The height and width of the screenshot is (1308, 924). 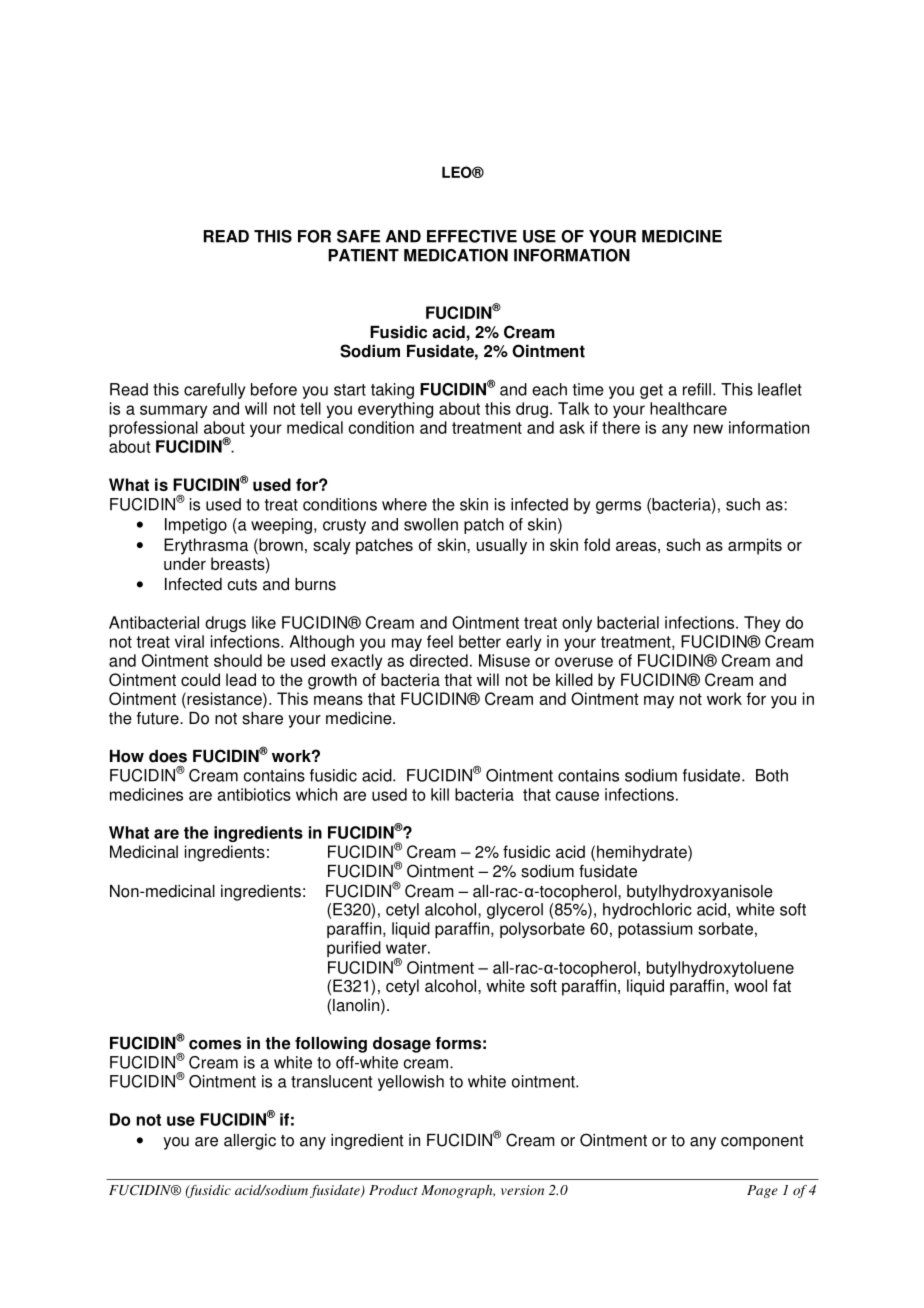 I want to click on future, so click(x=159, y=718).
